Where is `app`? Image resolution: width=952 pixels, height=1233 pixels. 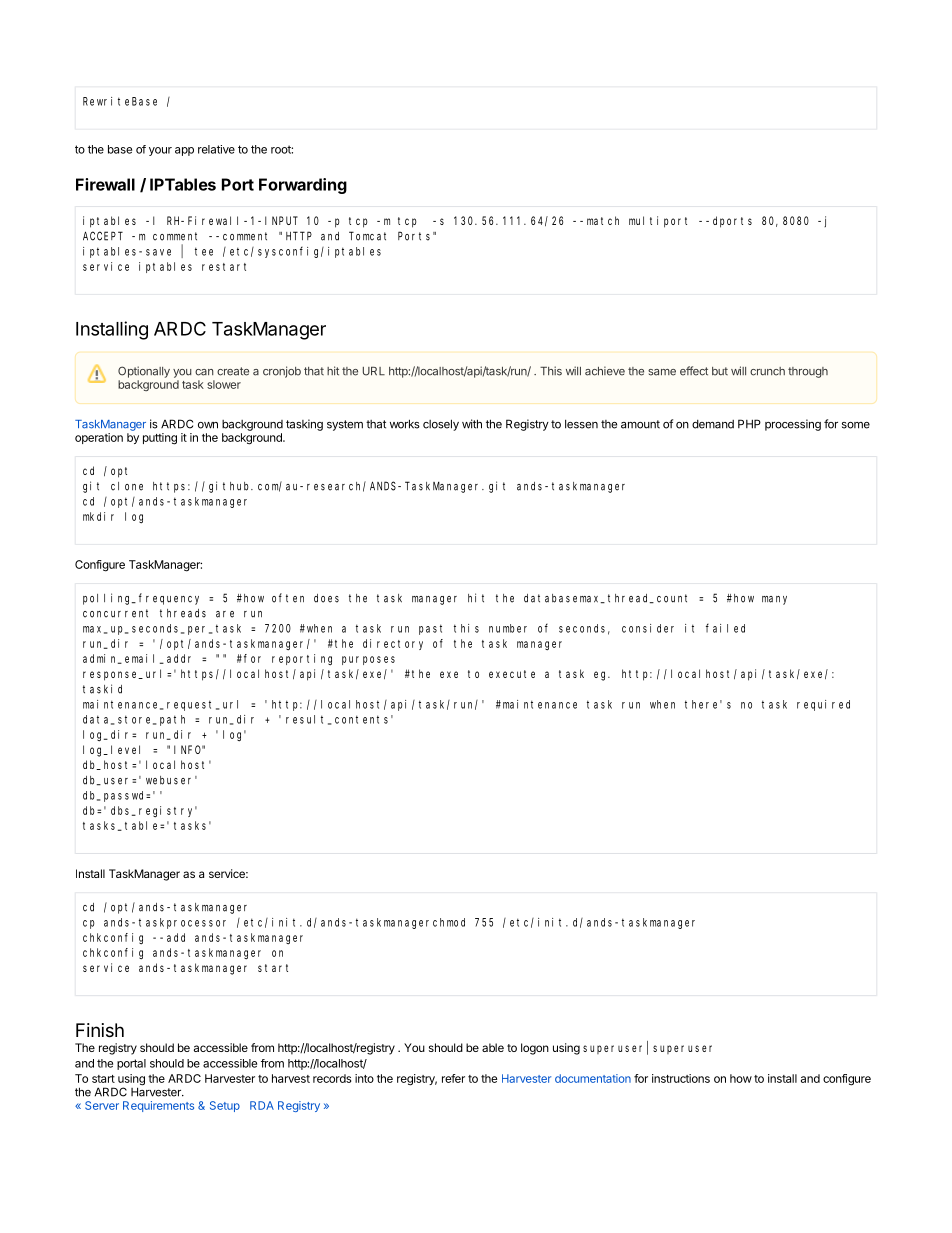 app is located at coordinates (184, 151).
